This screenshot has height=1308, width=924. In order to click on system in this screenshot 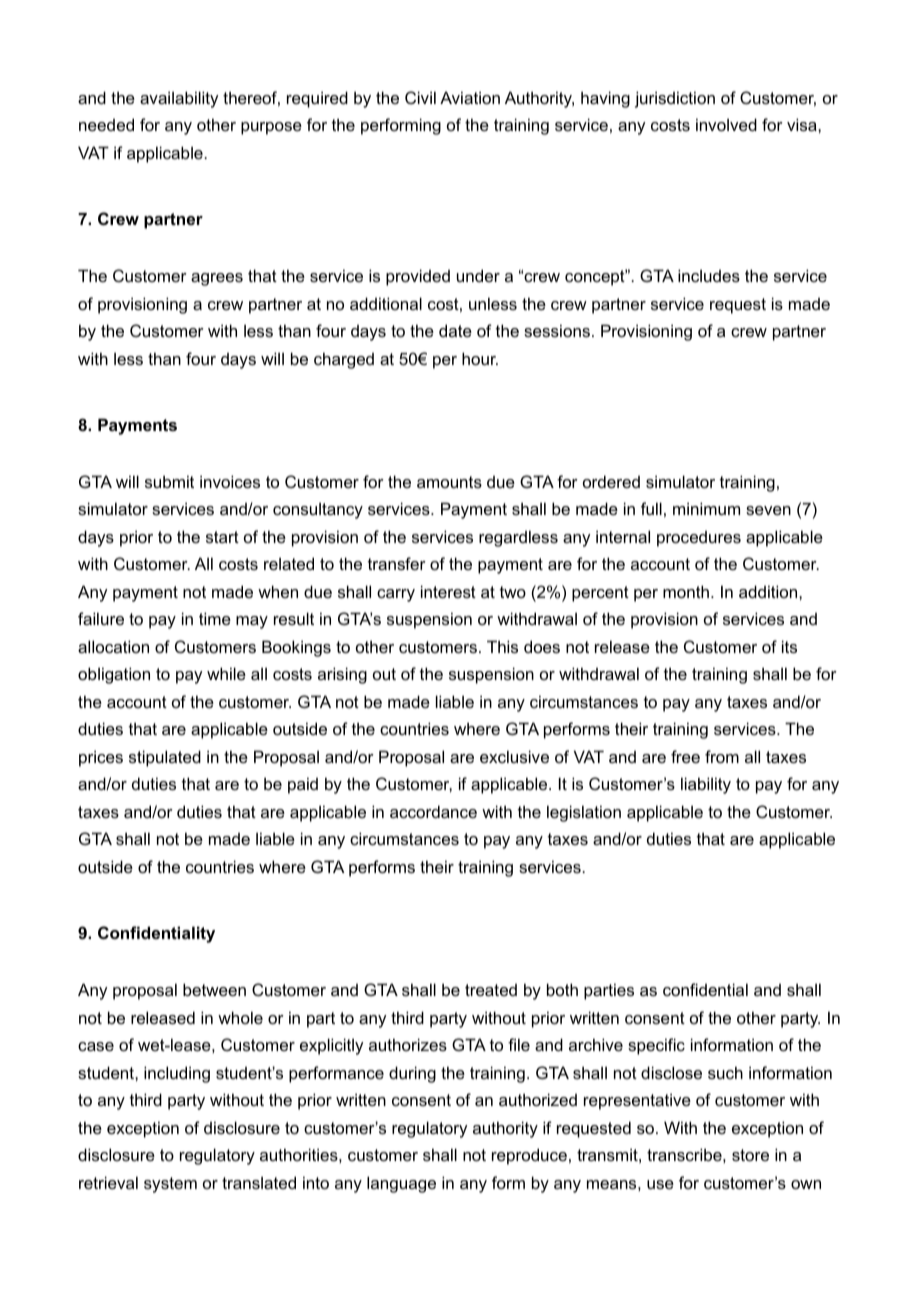, I will do `click(170, 1185)`.
